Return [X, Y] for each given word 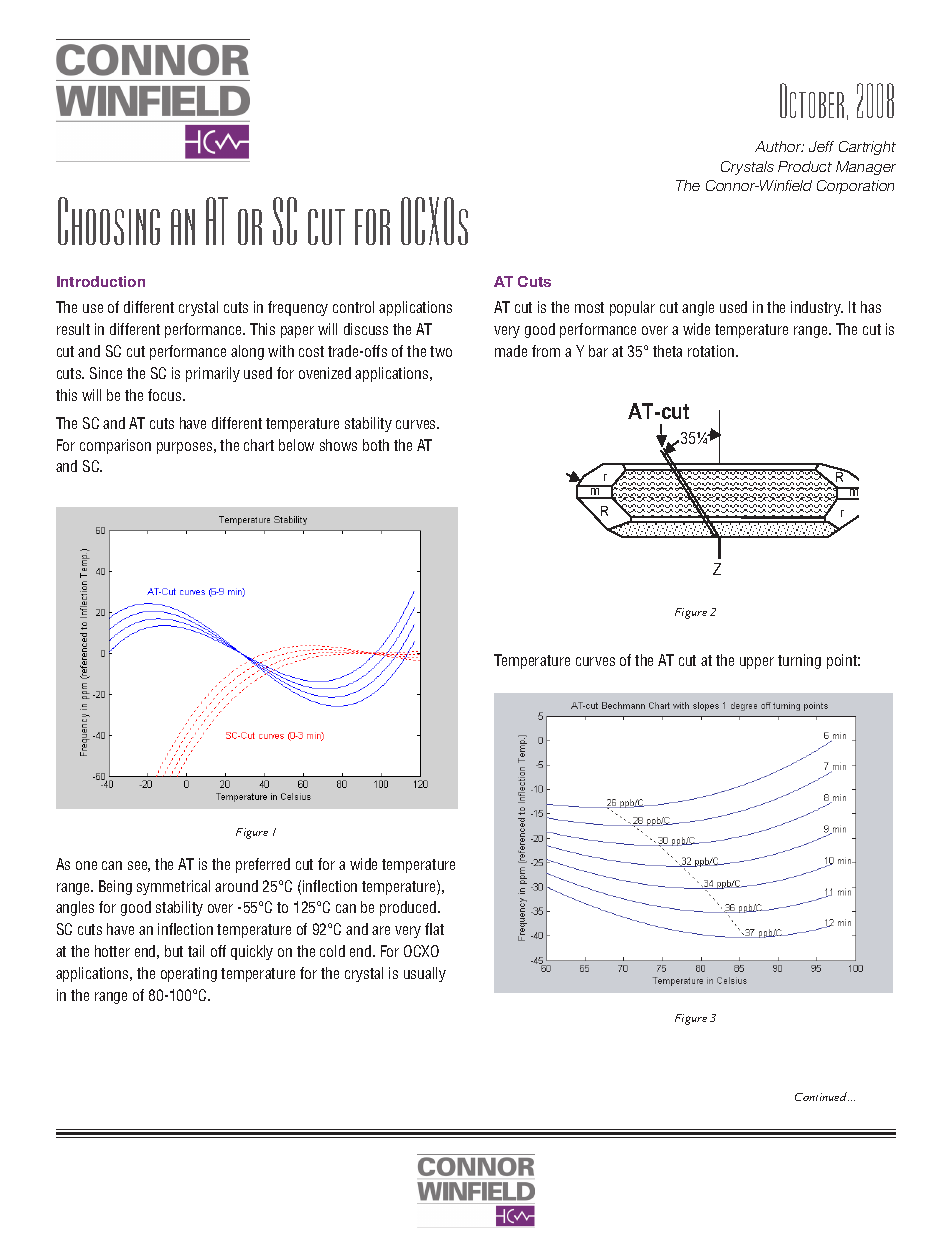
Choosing [109, 221]
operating [189, 974]
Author [779, 146]
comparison [115, 446]
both [376, 445]
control [353, 307]
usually [425, 974]
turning [799, 661]
